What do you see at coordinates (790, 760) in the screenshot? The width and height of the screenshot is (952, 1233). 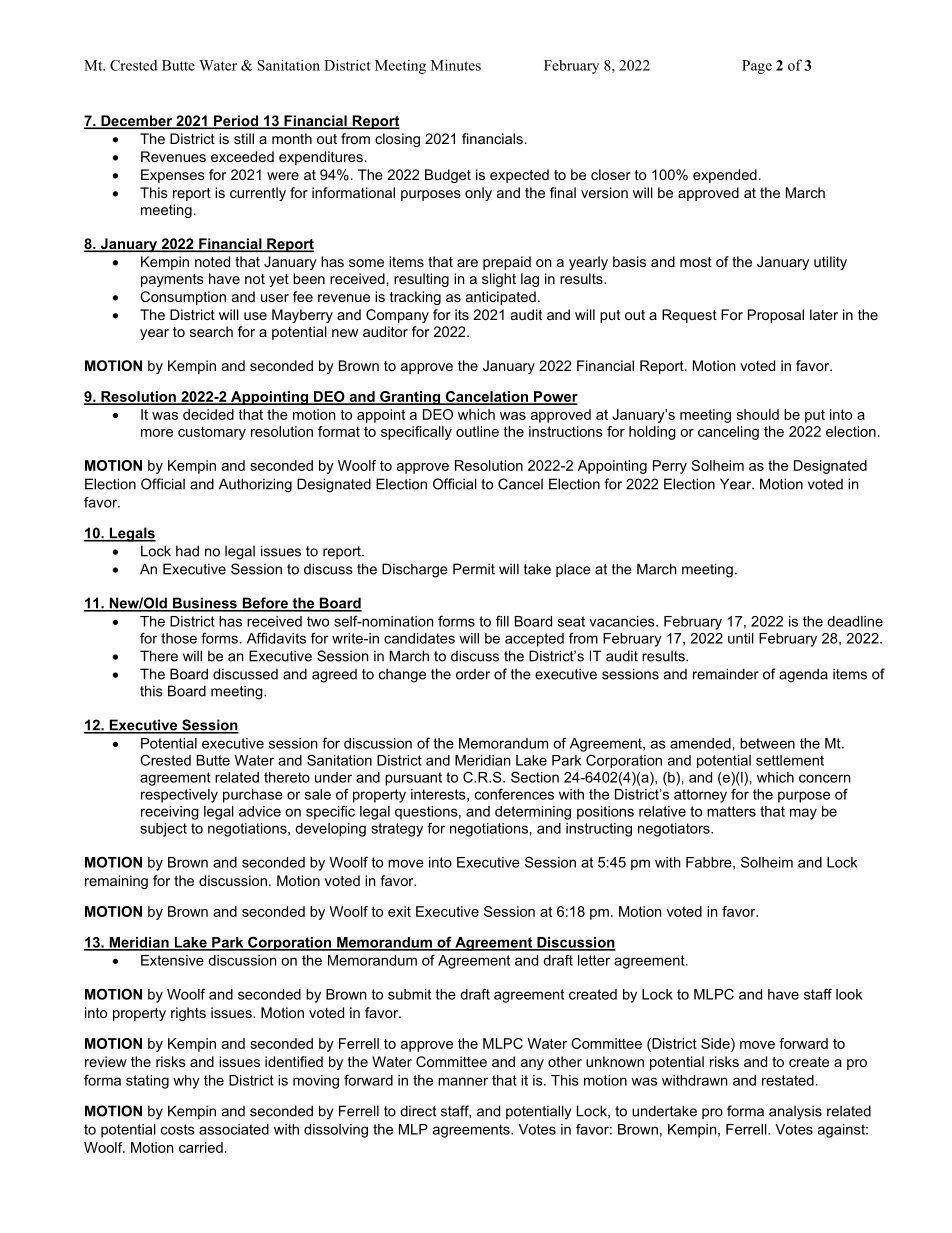 I see `settlement` at bounding box center [790, 760].
